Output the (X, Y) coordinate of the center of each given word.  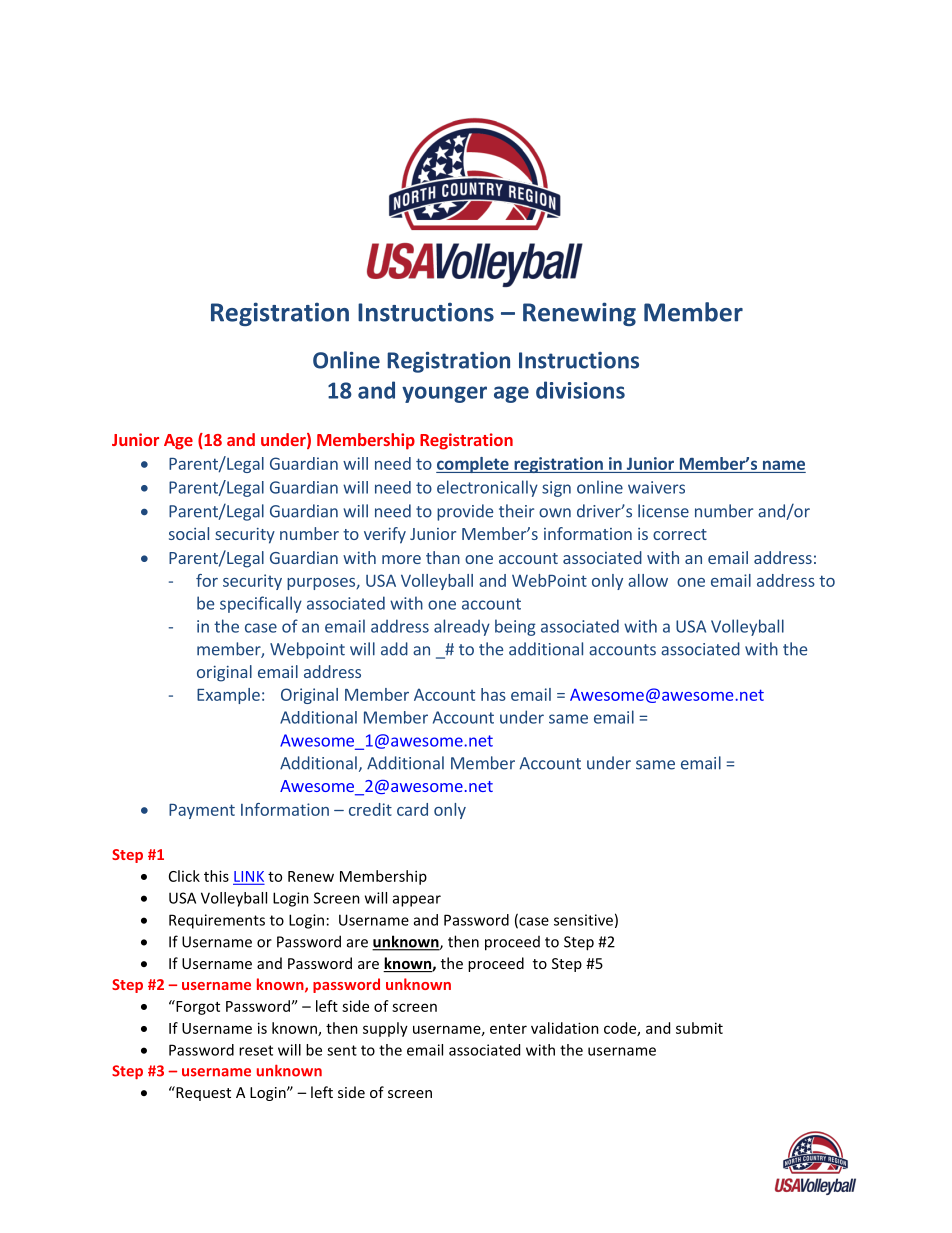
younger (444, 394)
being (515, 627)
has (493, 694)
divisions (580, 390)
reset (256, 1050)
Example (228, 696)
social (189, 533)
